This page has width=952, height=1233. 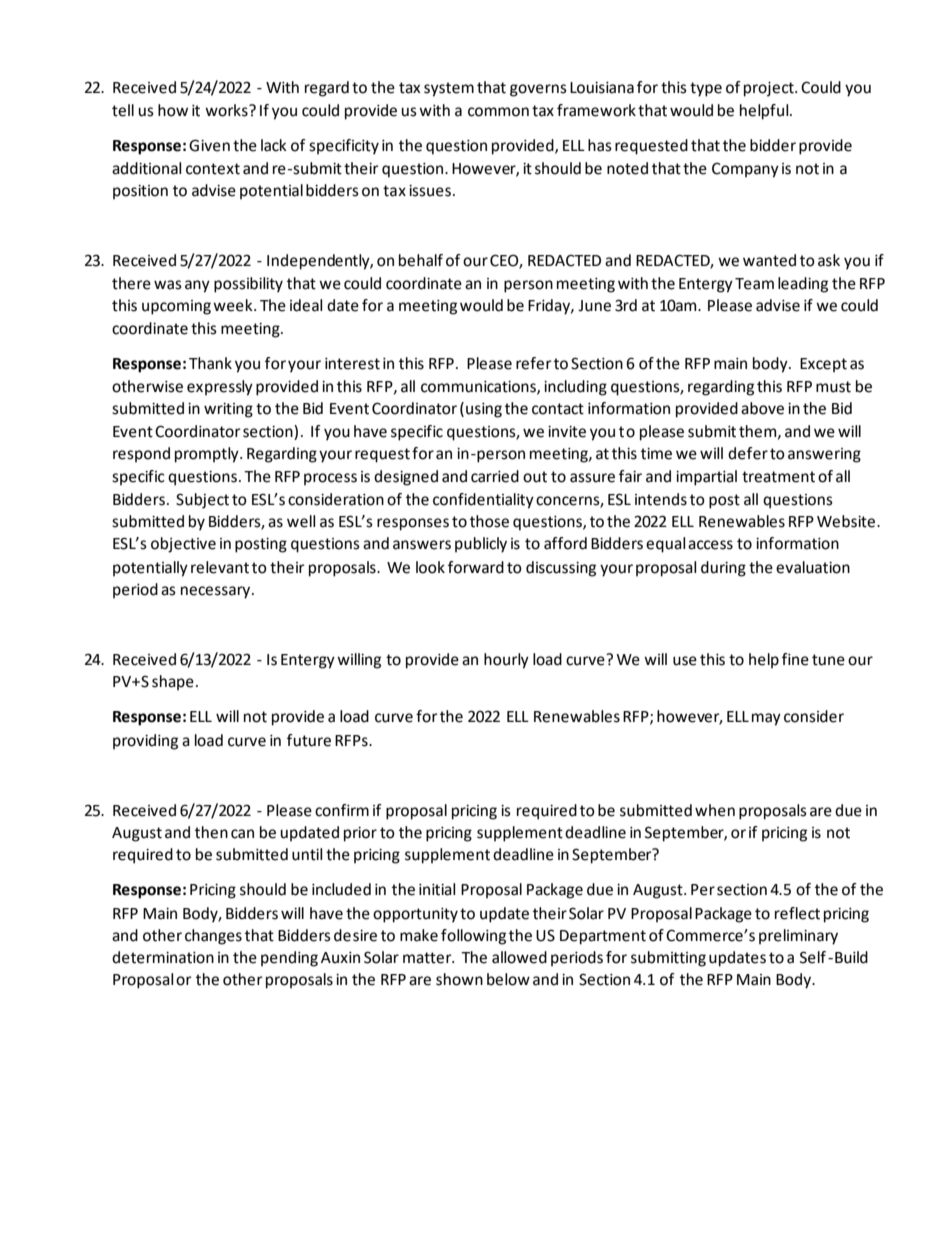 I want to click on project, so click(x=770, y=89).
